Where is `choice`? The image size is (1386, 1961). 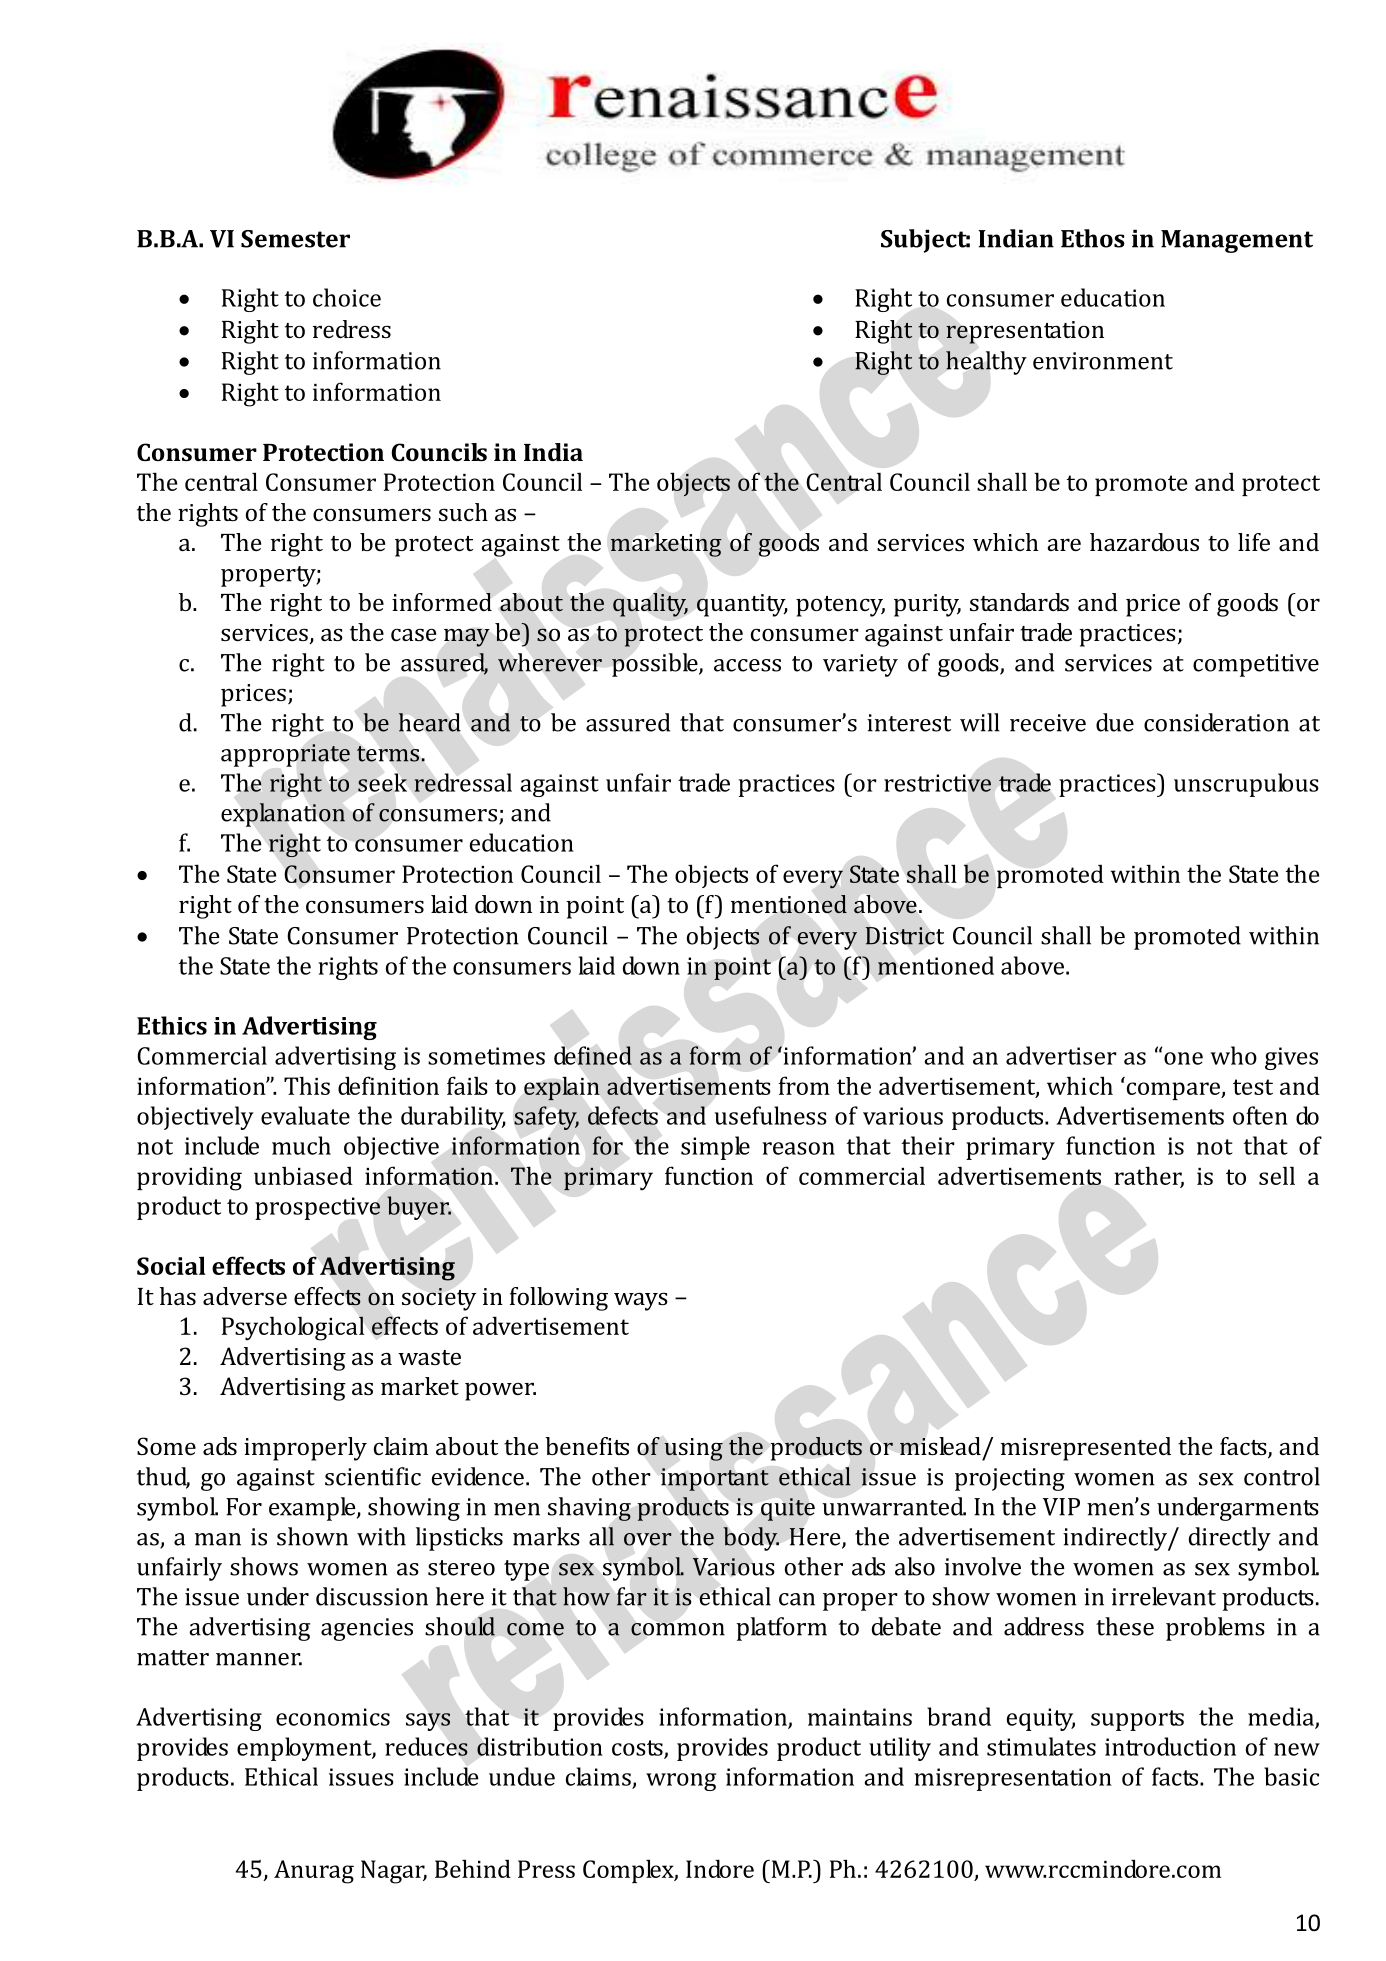
choice is located at coordinates (347, 297).
